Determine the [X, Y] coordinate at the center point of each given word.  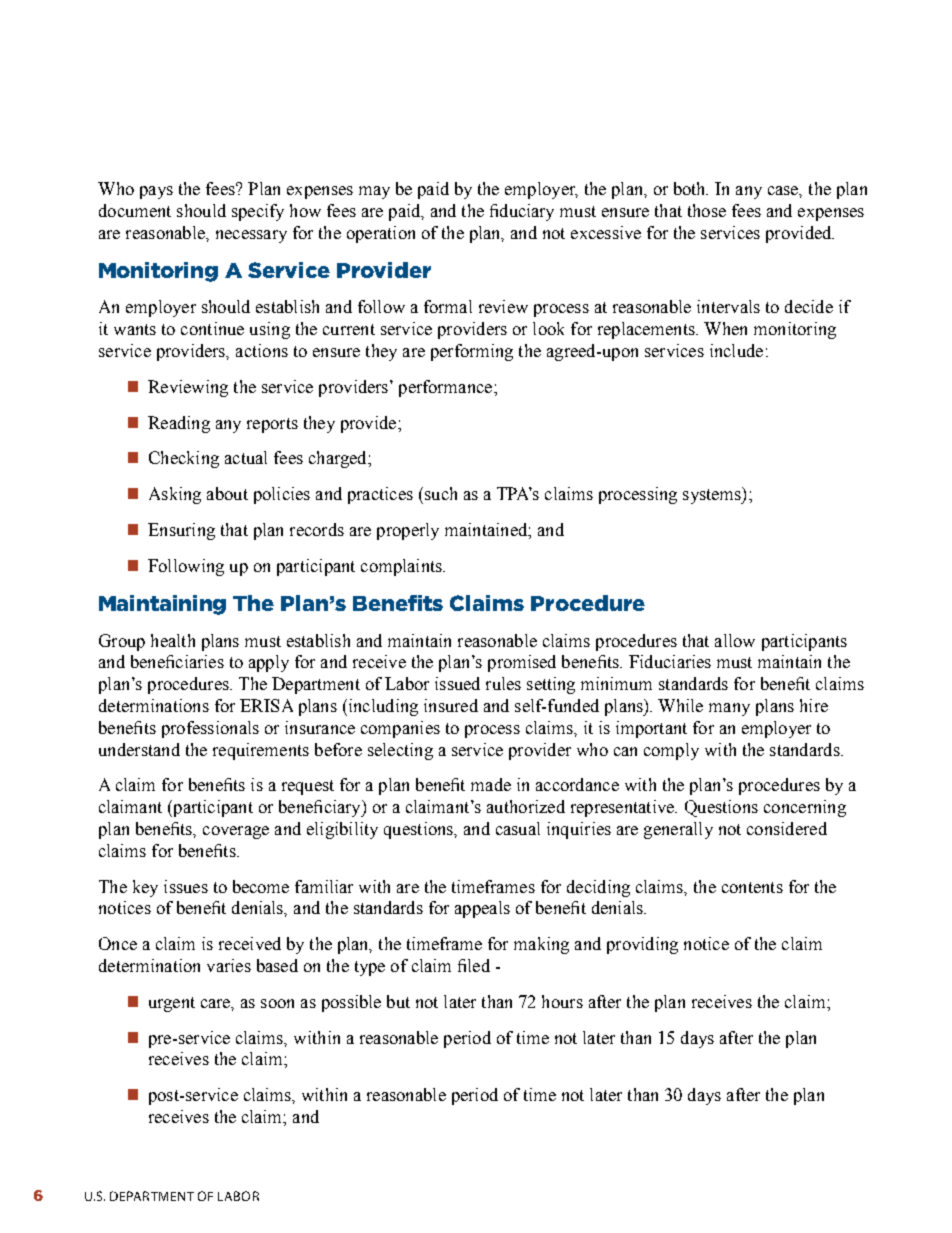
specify [258, 212]
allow [735, 640]
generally [678, 830]
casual [518, 828]
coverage [236, 832]
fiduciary [522, 212]
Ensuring [181, 531]
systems [713, 495]
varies [229, 965]
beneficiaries [177, 661]
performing [472, 352]
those [707, 210]
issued [457, 683]
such [441, 493]
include [736, 350]
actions [262, 350]
